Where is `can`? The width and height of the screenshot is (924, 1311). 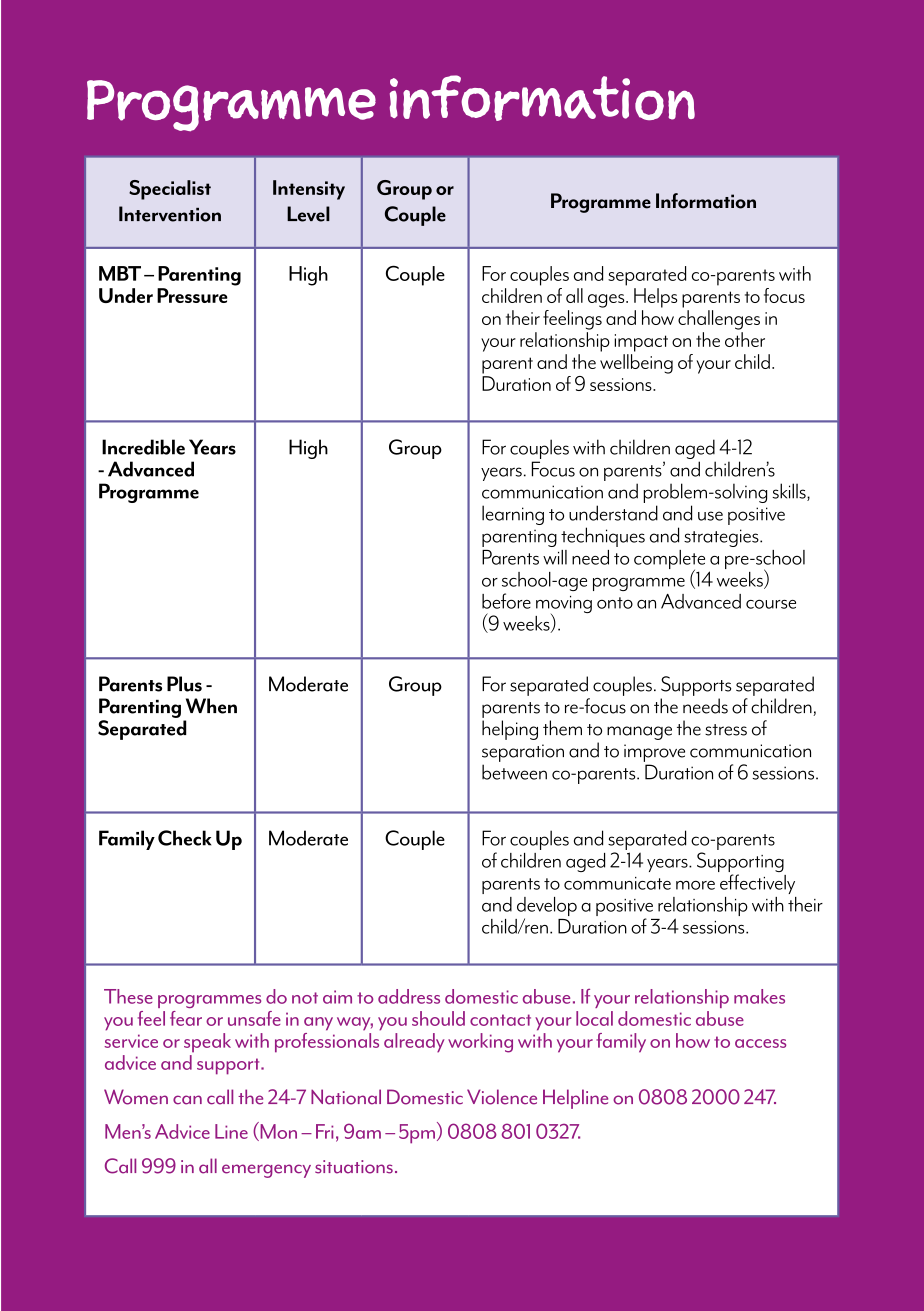 can is located at coordinates (187, 1100).
